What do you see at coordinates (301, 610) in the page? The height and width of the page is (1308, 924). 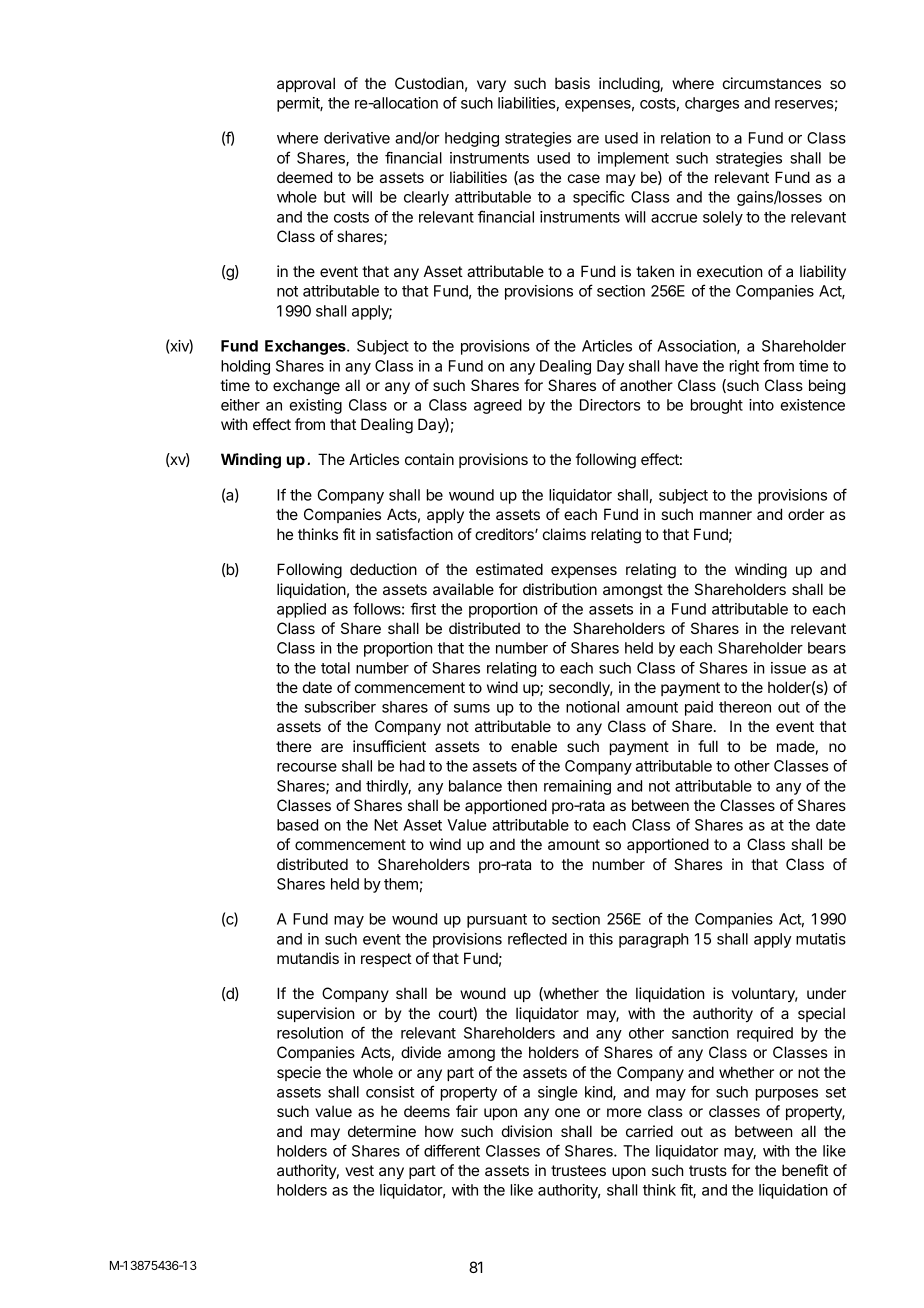 I see `applied` at bounding box center [301, 610].
